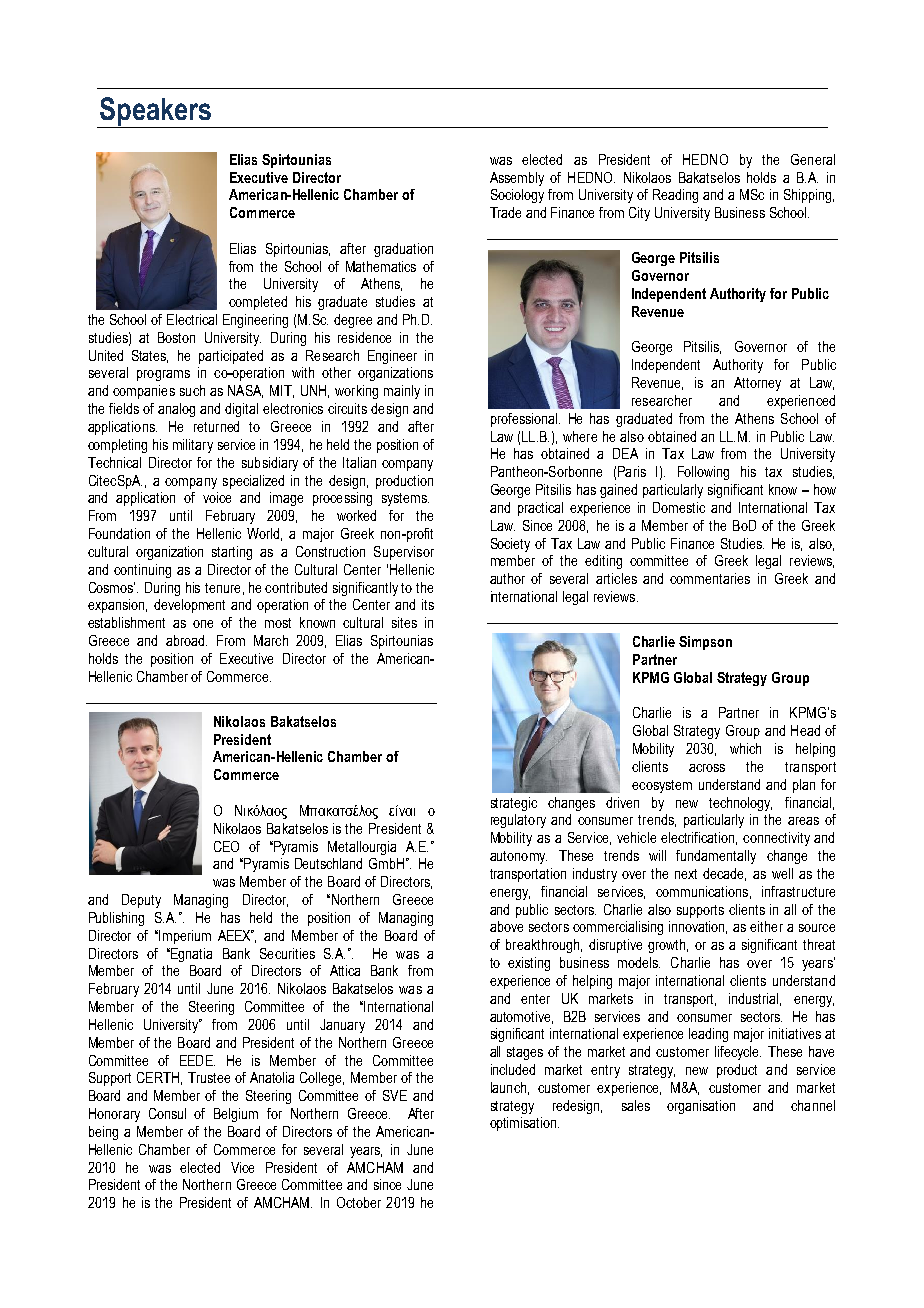 The height and width of the image is (1308, 924). I want to click on technology, so click(740, 804).
